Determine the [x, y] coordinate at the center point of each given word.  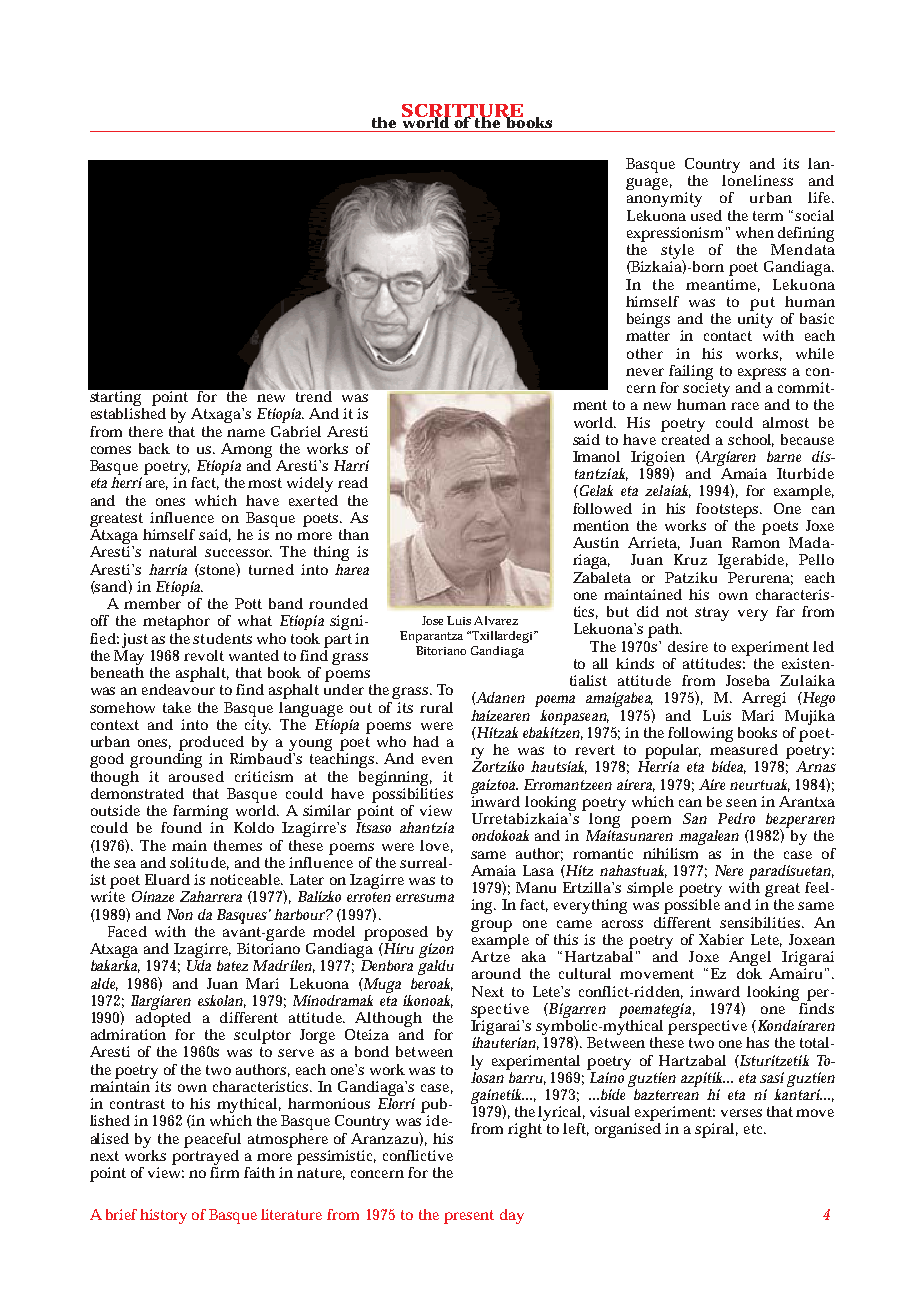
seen [741, 803]
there [146, 431]
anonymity [664, 199]
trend [312, 395]
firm [224, 1171]
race [745, 406]
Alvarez [496, 620]
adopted [163, 1018]
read [353, 482]
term [768, 216]
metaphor [176, 622]
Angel [750, 960]
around [496, 973]
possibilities [412, 794]
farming [200, 814]
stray [712, 614]
